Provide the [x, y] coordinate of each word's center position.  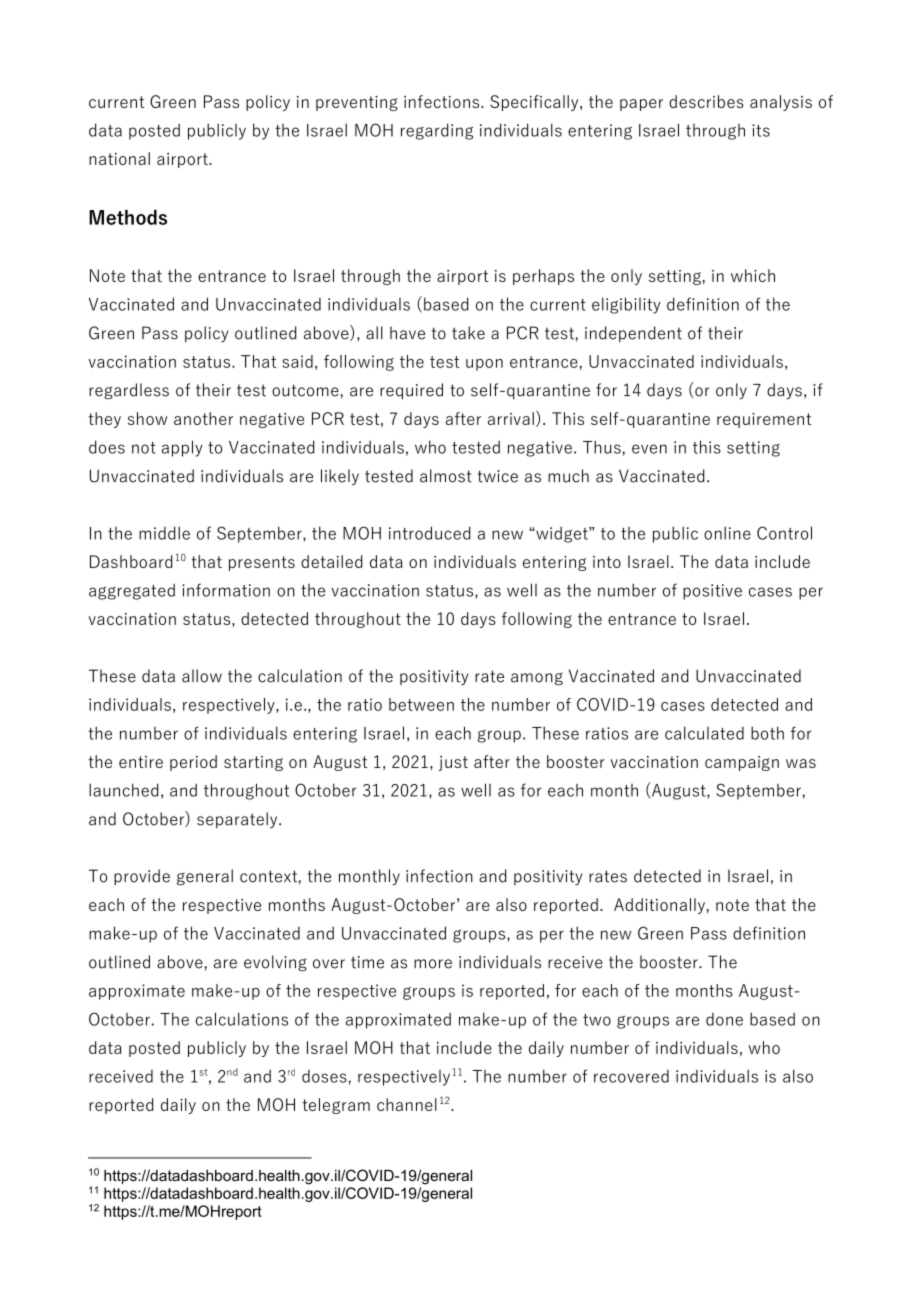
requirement [764, 420]
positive [712, 592]
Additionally [659, 906]
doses [324, 1076]
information [226, 590]
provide [142, 877]
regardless [129, 391]
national [119, 158]
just [453, 763]
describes [706, 101]
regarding [437, 131]
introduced [429, 533]
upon [484, 365]
